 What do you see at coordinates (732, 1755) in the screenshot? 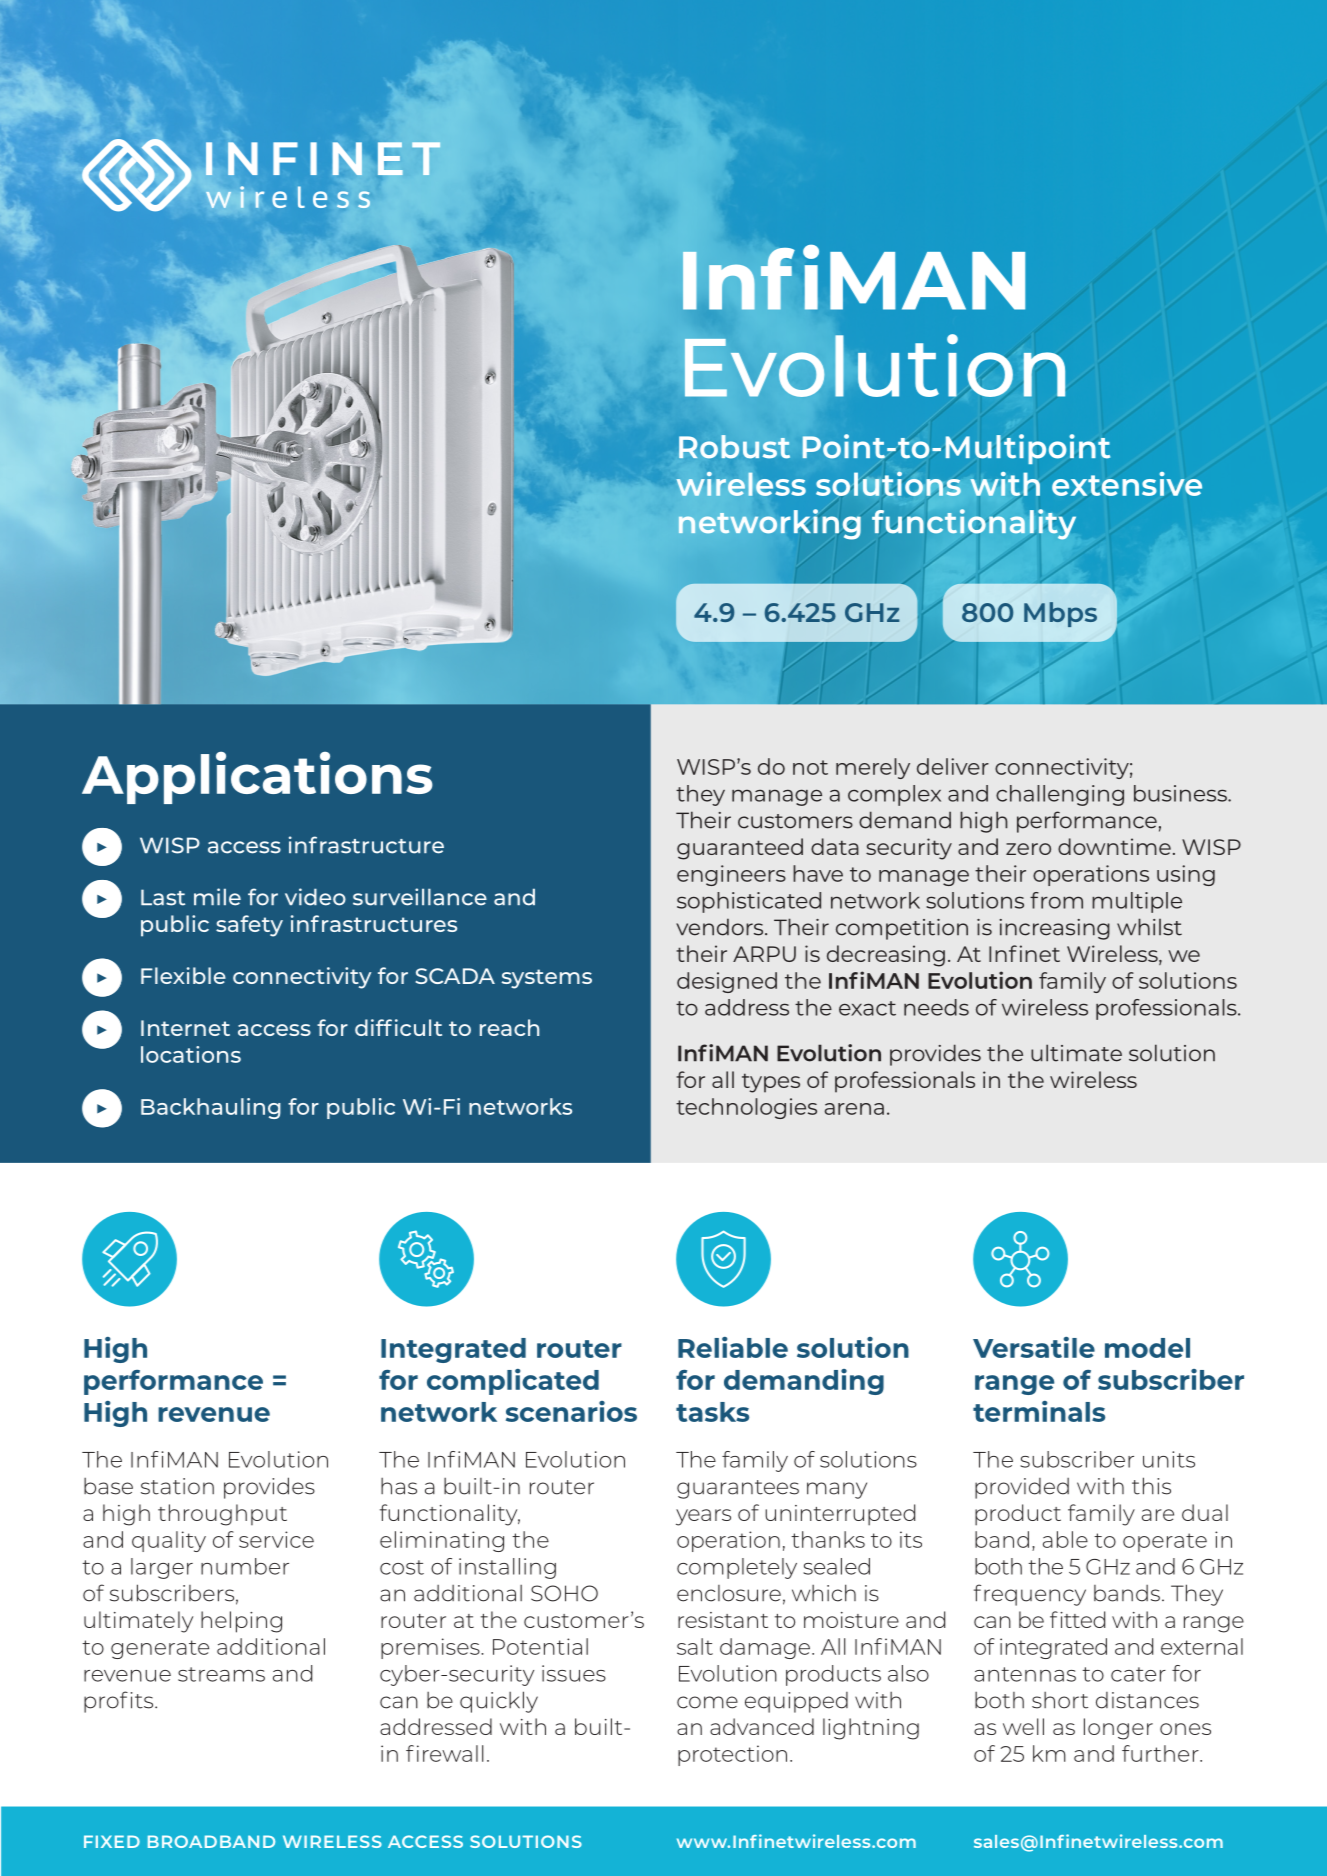
I see `protection` at bounding box center [732, 1755].
